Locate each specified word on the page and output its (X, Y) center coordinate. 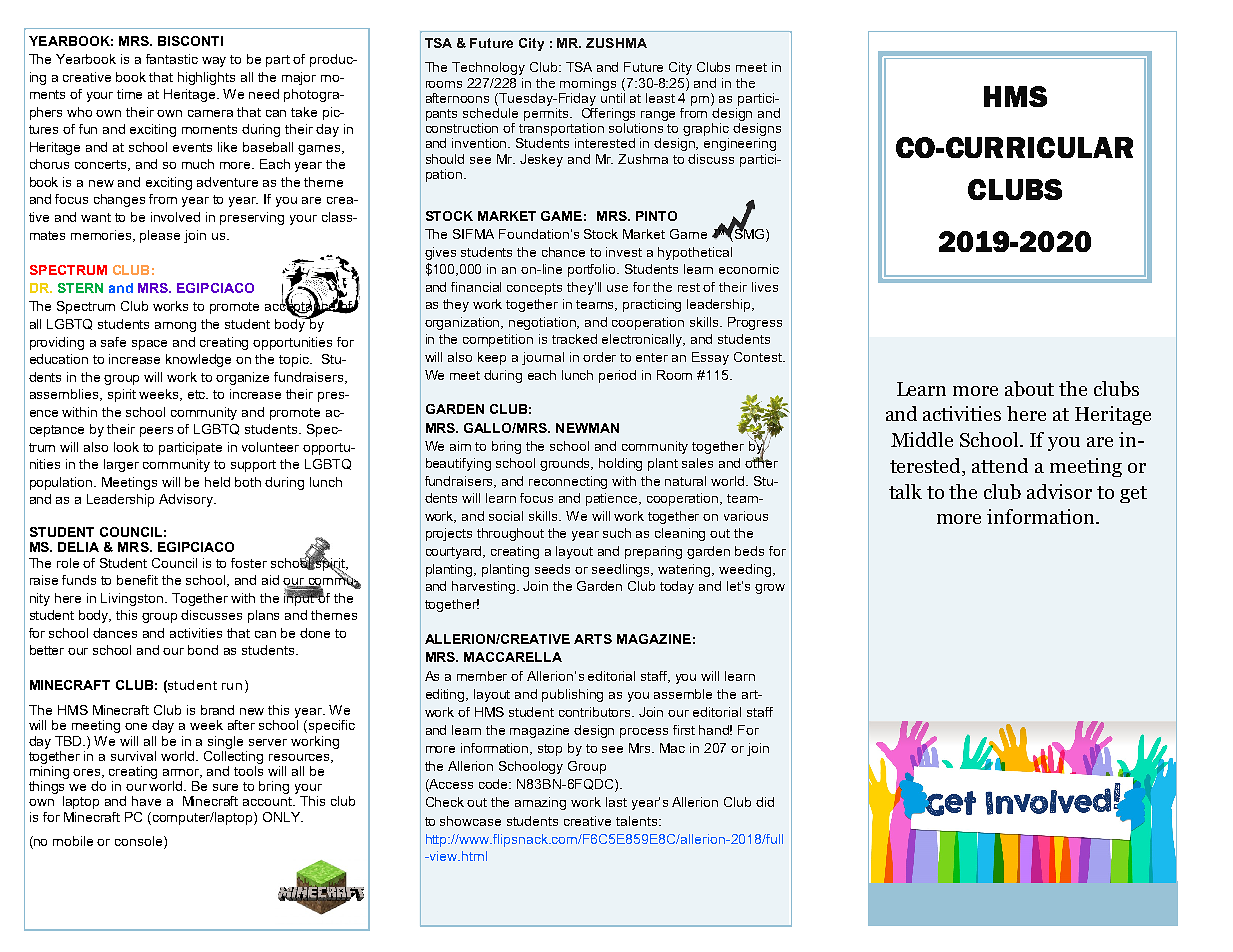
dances (115, 633)
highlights (206, 78)
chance (563, 252)
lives (765, 287)
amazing (540, 803)
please (160, 236)
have (146, 801)
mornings (588, 84)
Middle (922, 439)
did (765, 802)
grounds (566, 464)
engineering (740, 144)
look (126, 447)
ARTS (593, 639)
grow (770, 589)
